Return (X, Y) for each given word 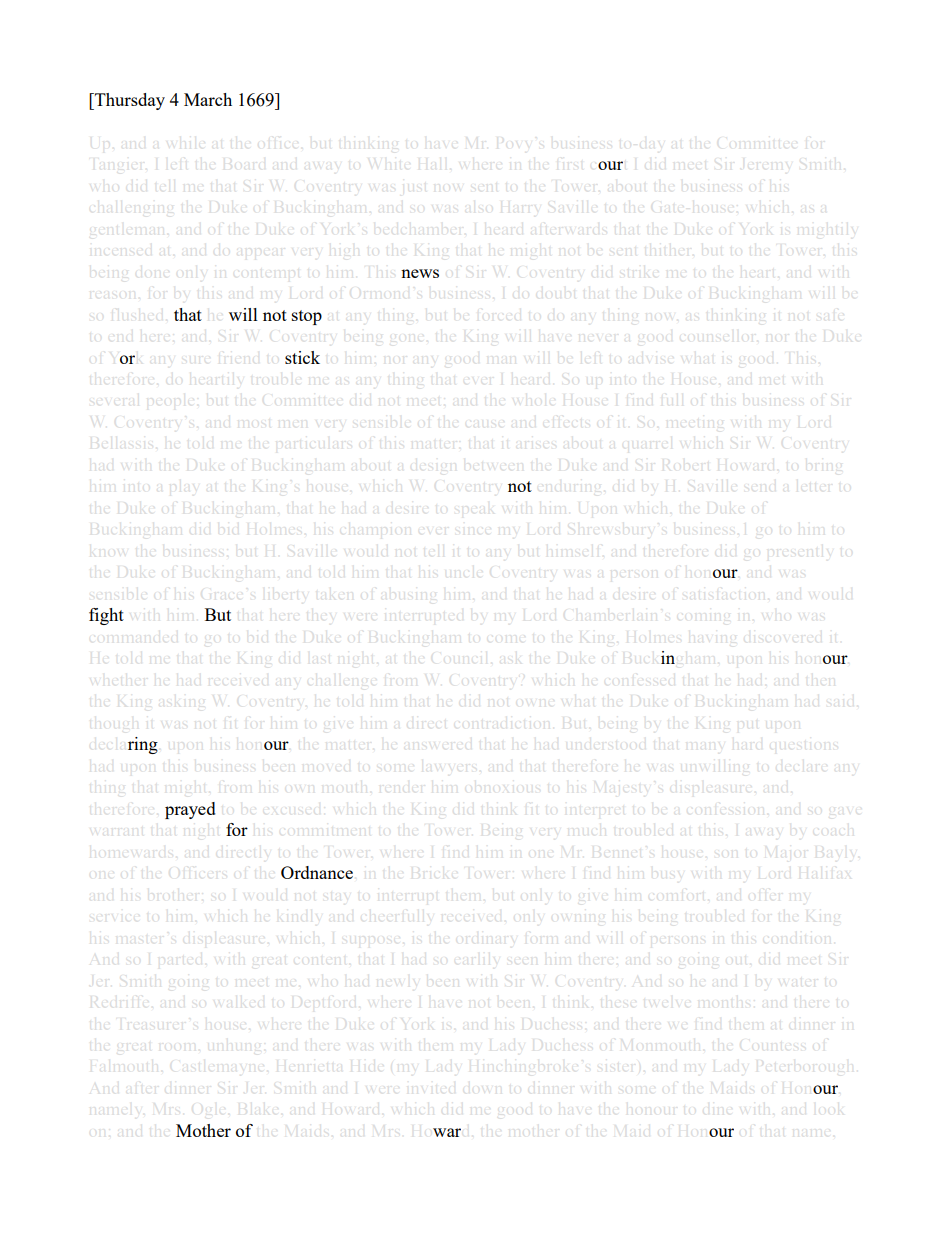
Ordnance (317, 872)
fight (106, 616)
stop (307, 317)
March (208, 99)
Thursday (129, 101)
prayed (190, 810)
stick (302, 357)
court (610, 165)
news (420, 273)
